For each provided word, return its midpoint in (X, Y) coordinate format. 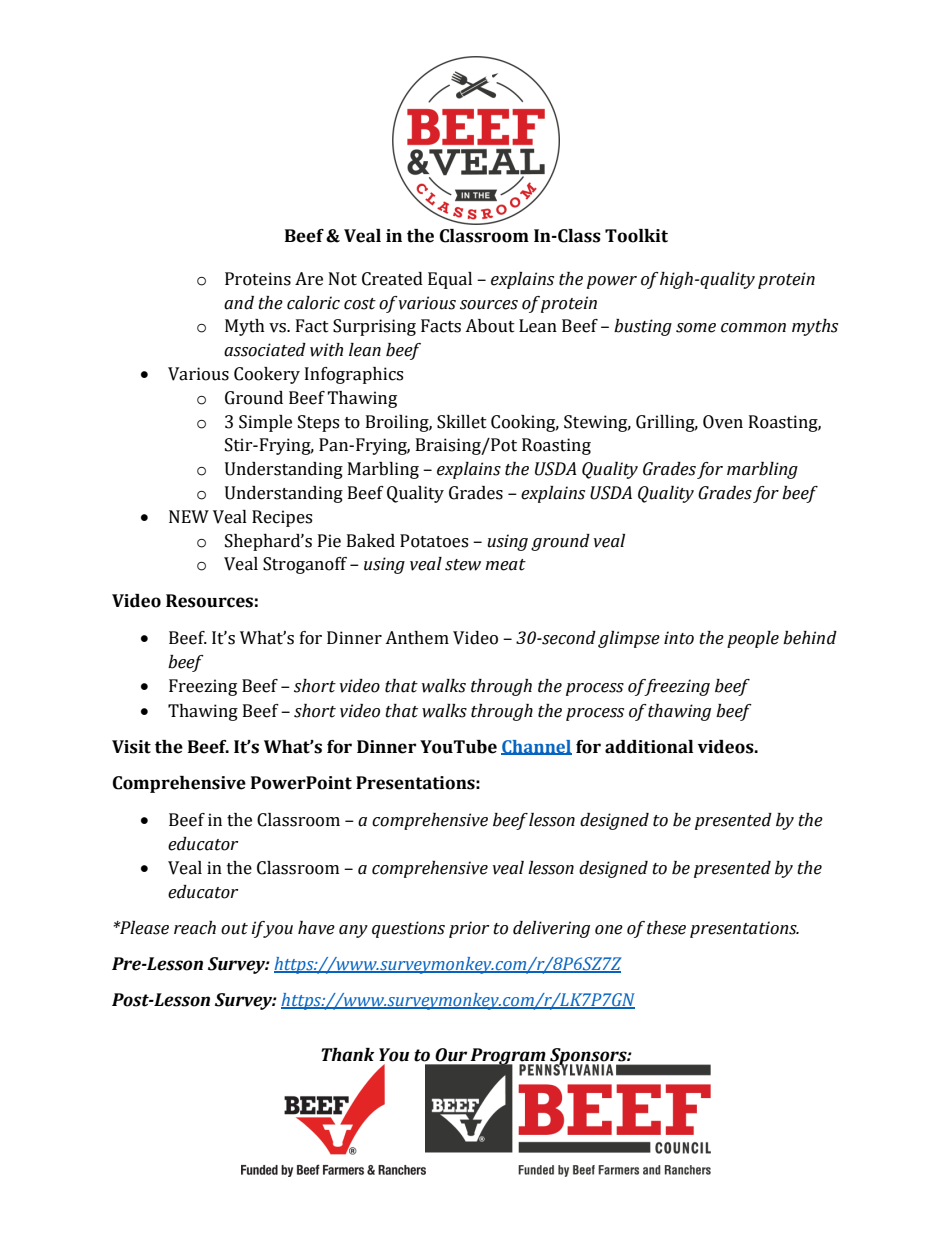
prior (469, 929)
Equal (450, 280)
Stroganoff (305, 565)
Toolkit (636, 236)
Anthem (417, 638)
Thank (348, 1055)
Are (309, 279)
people (753, 639)
